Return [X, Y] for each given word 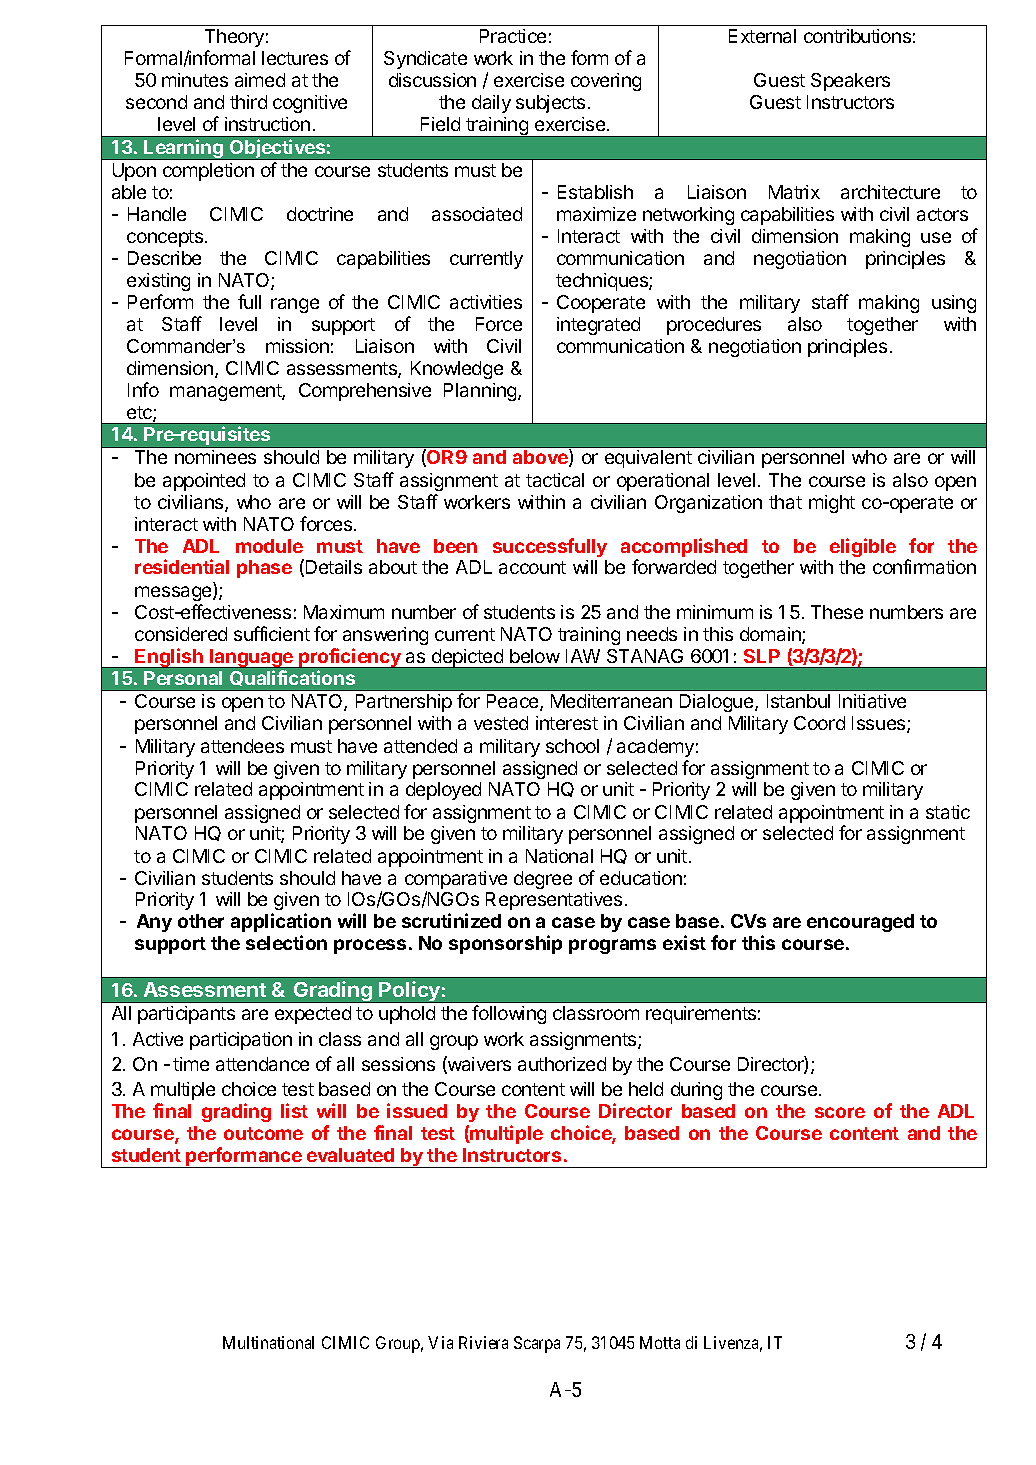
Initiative [872, 701]
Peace [514, 702]
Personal [183, 678]
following [509, 1014]
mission [297, 346]
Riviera [483, 1342]
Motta [660, 1342]
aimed [260, 80]
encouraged [860, 923]
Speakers [850, 82]
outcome [263, 1133]
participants [186, 1015]
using [954, 304]
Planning [481, 392]
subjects [550, 104]
